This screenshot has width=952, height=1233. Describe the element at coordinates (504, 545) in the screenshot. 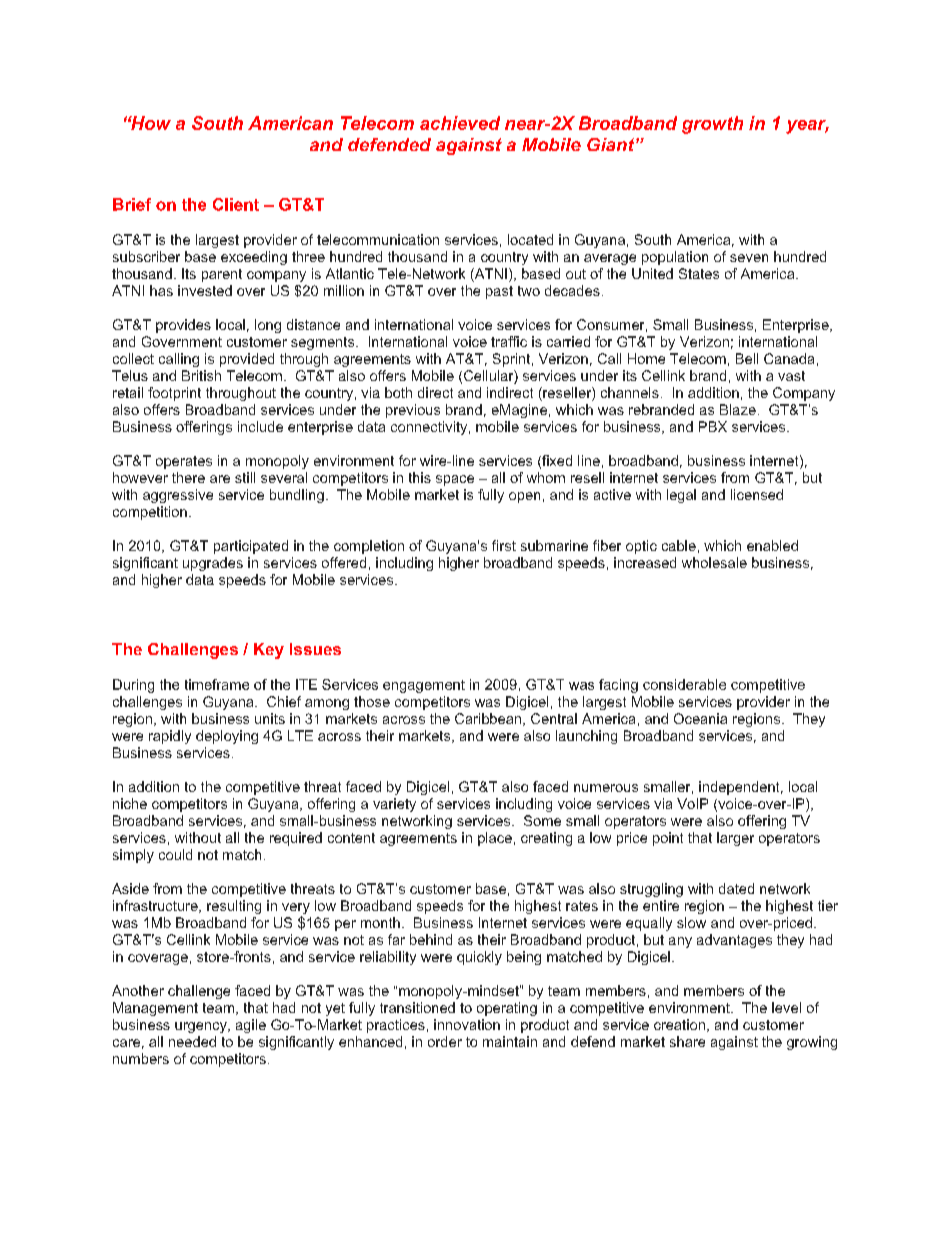

I see `first` at that location.
